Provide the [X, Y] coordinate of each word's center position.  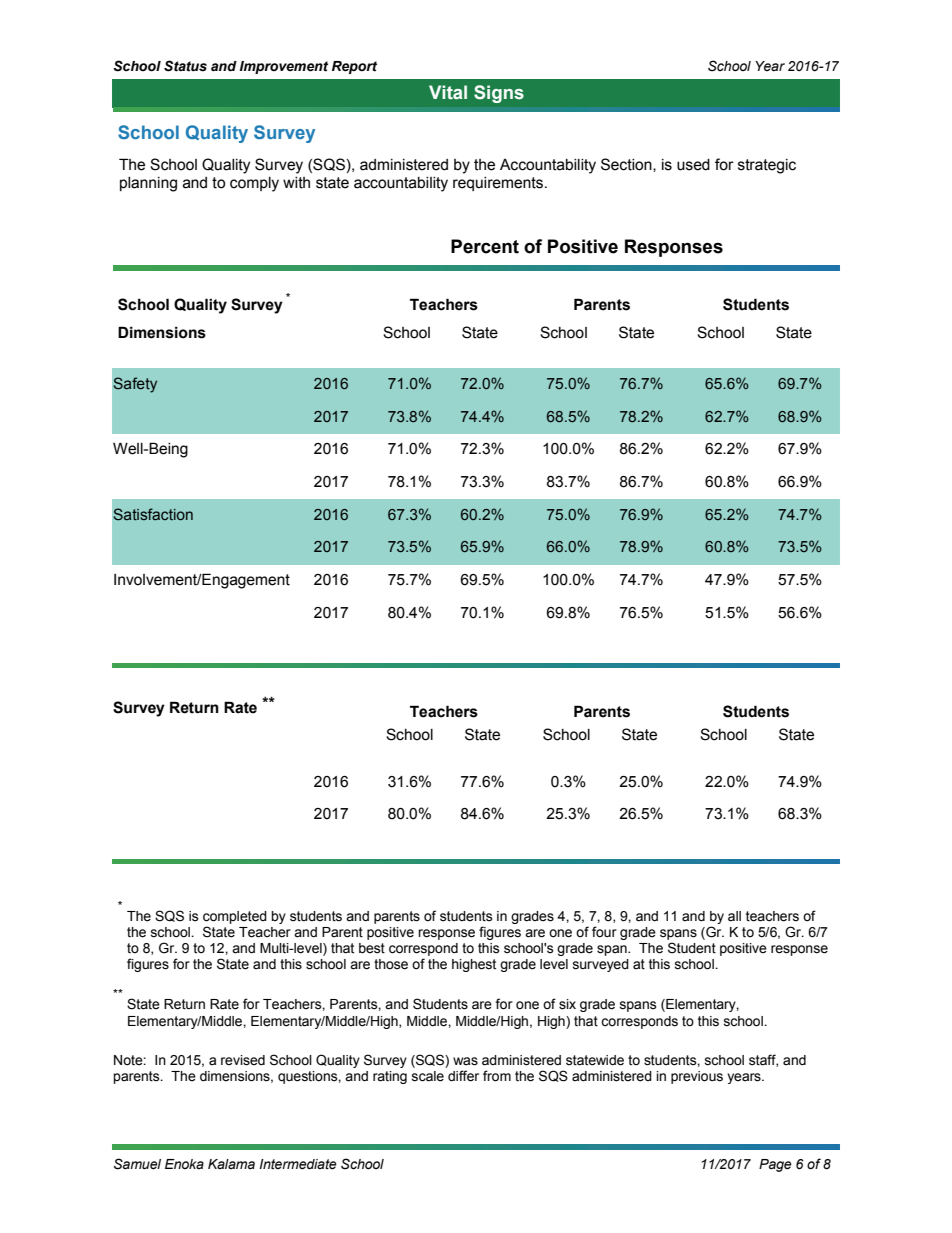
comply [254, 184]
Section [627, 165]
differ [463, 1076]
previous [697, 1077]
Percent [485, 246]
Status [185, 66]
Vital [448, 92]
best [372, 948]
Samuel [137, 1164]
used [693, 165]
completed [235, 917]
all [734, 916]
